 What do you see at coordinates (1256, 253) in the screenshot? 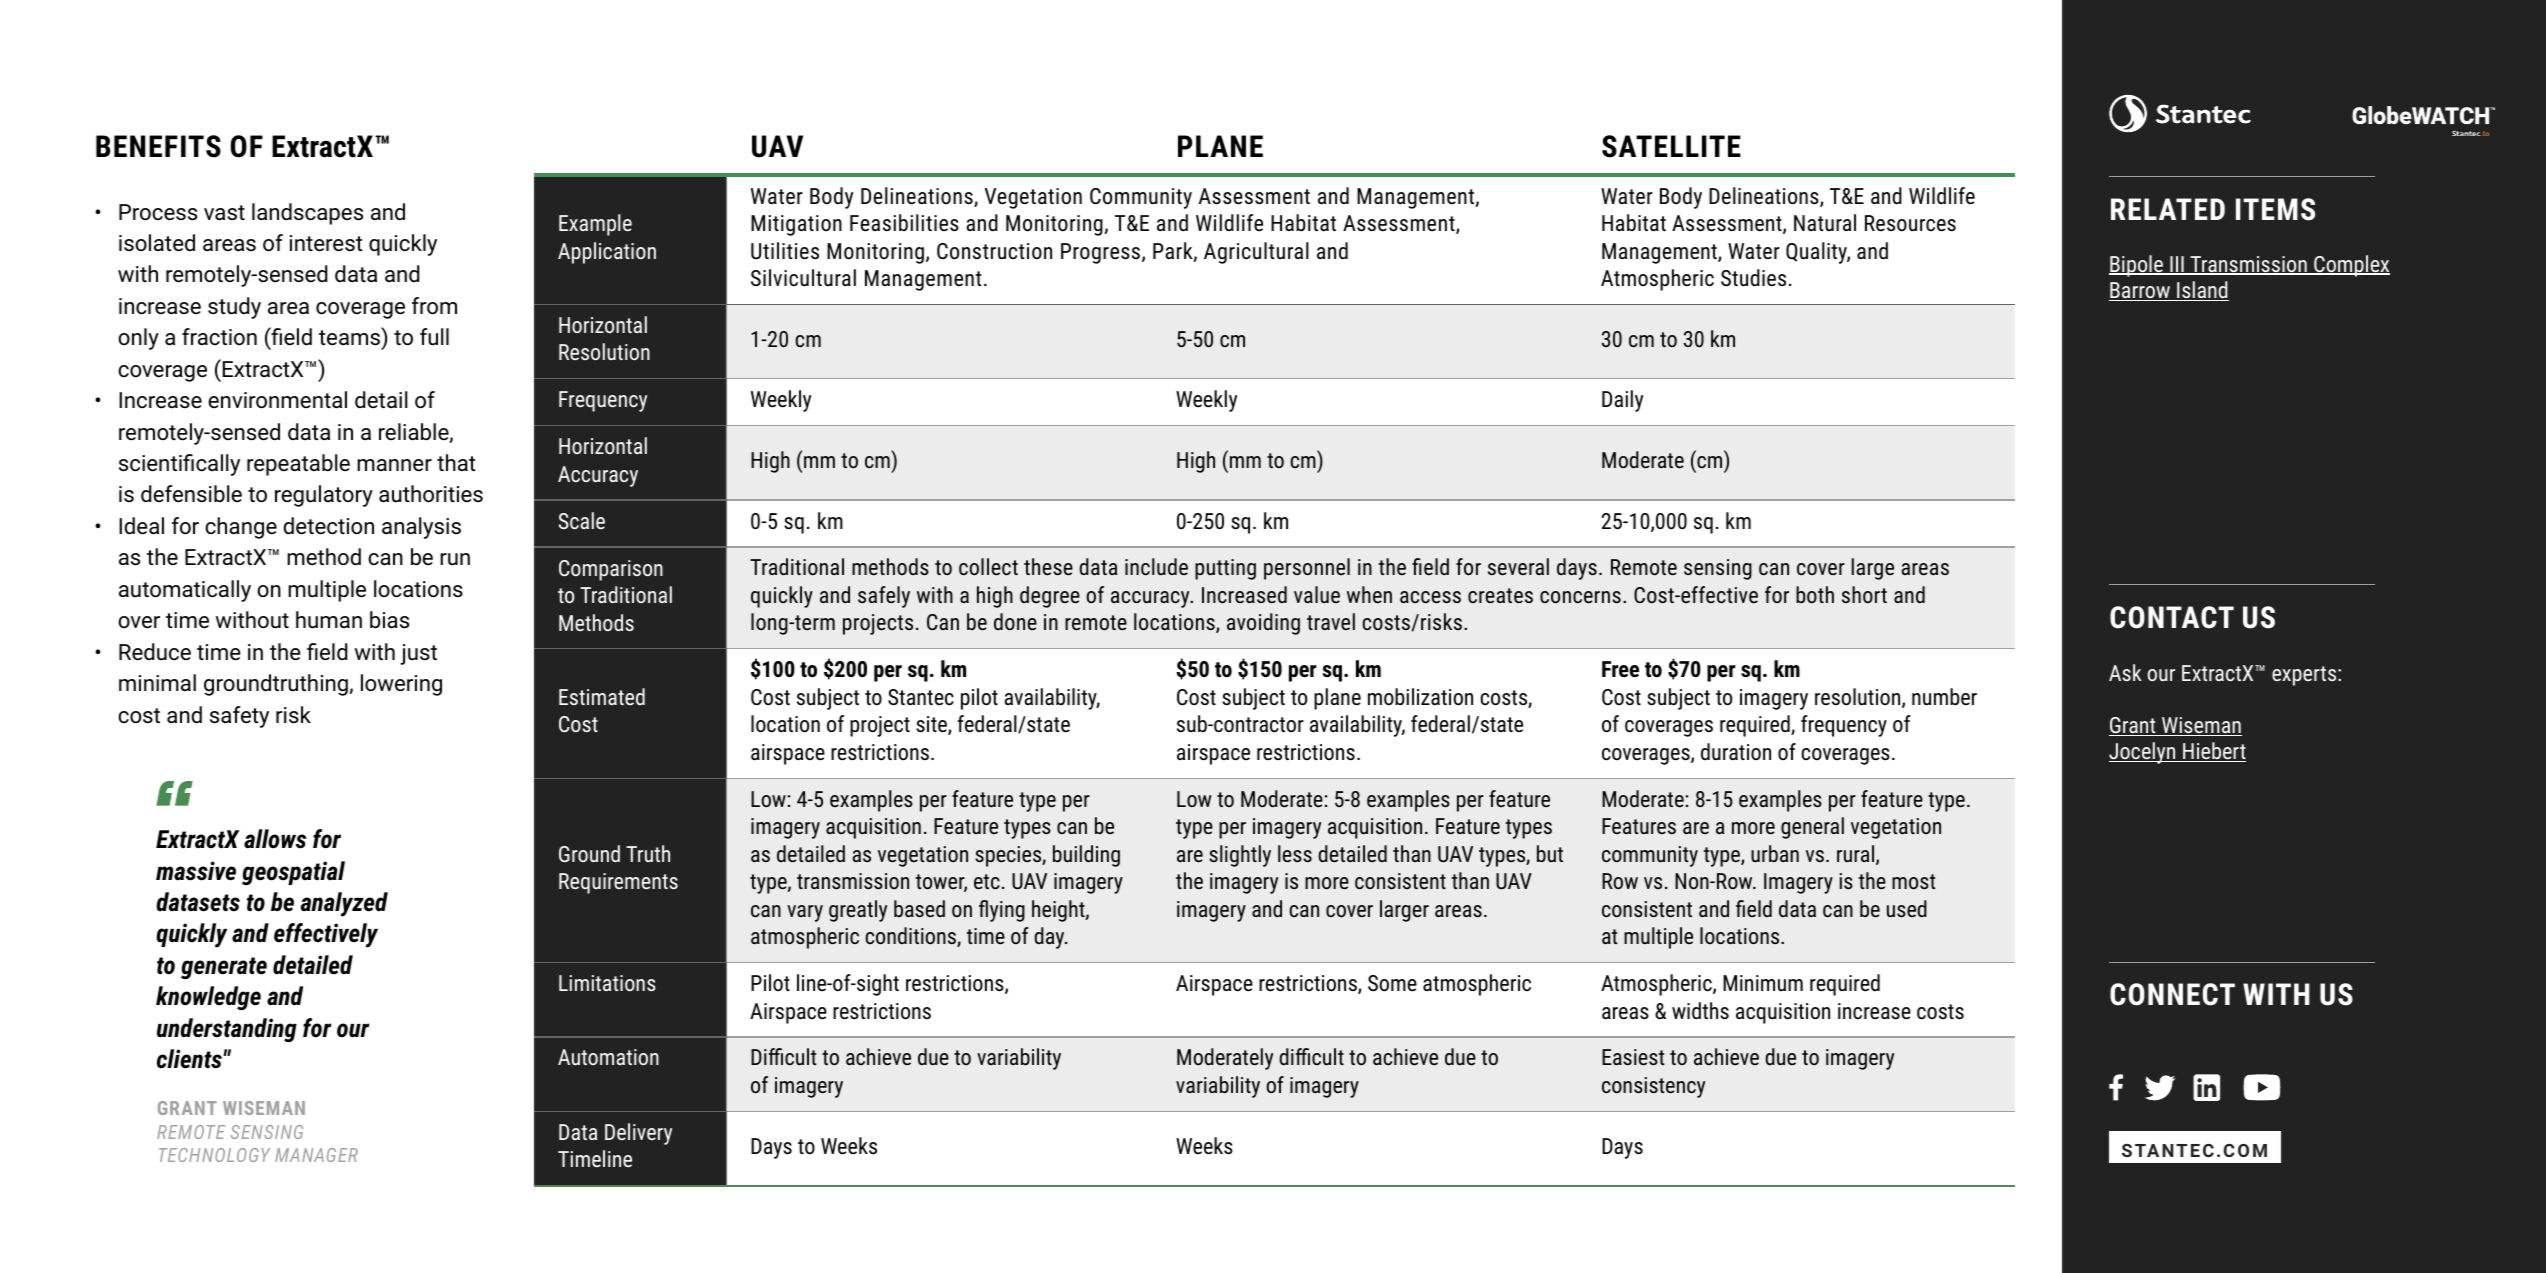
I see `Agricultural` at bounding box center [1256, 253].
